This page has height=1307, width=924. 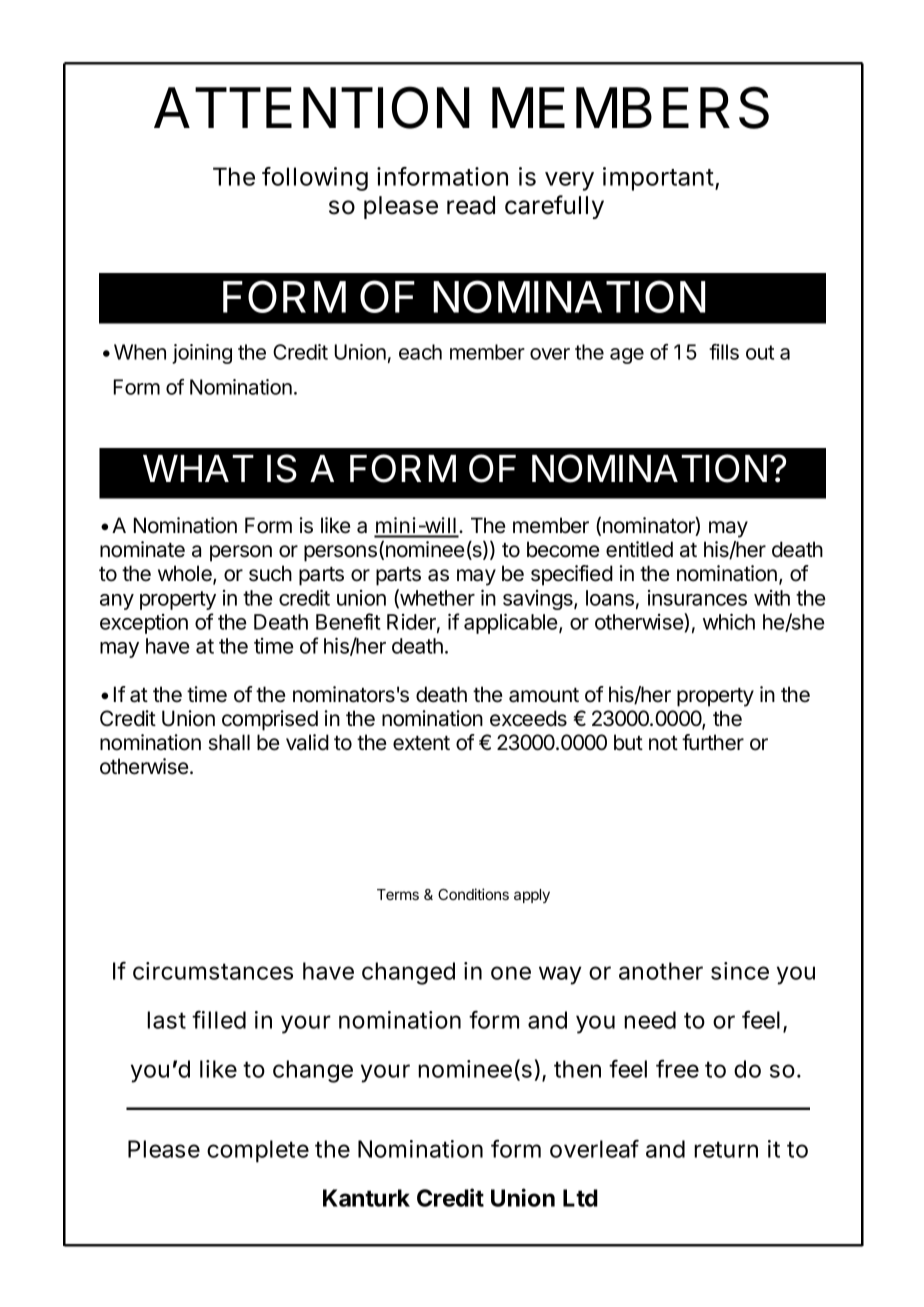 I want to click on which, so click(x=729, y=621).
